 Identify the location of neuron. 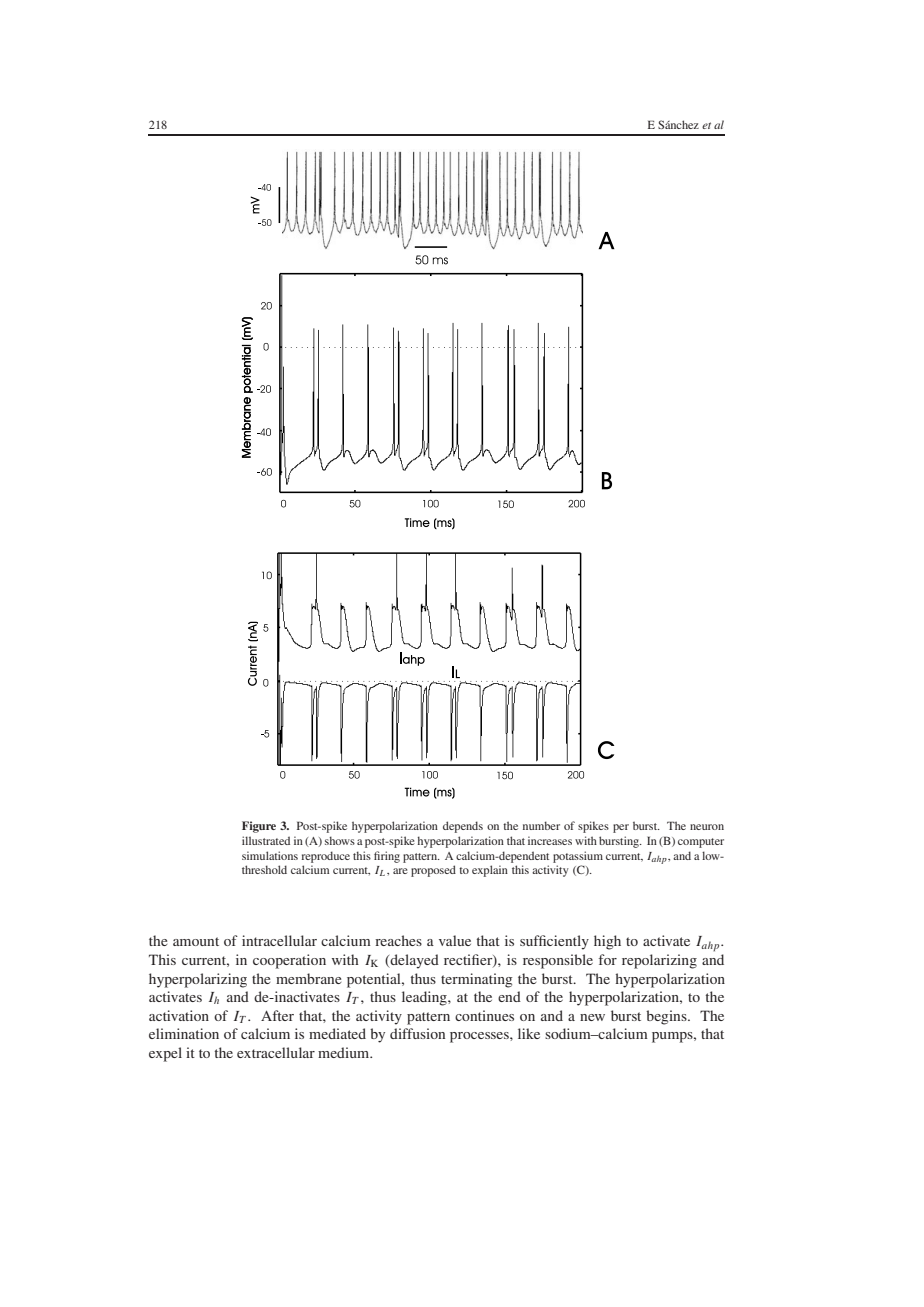
(707, 827).
